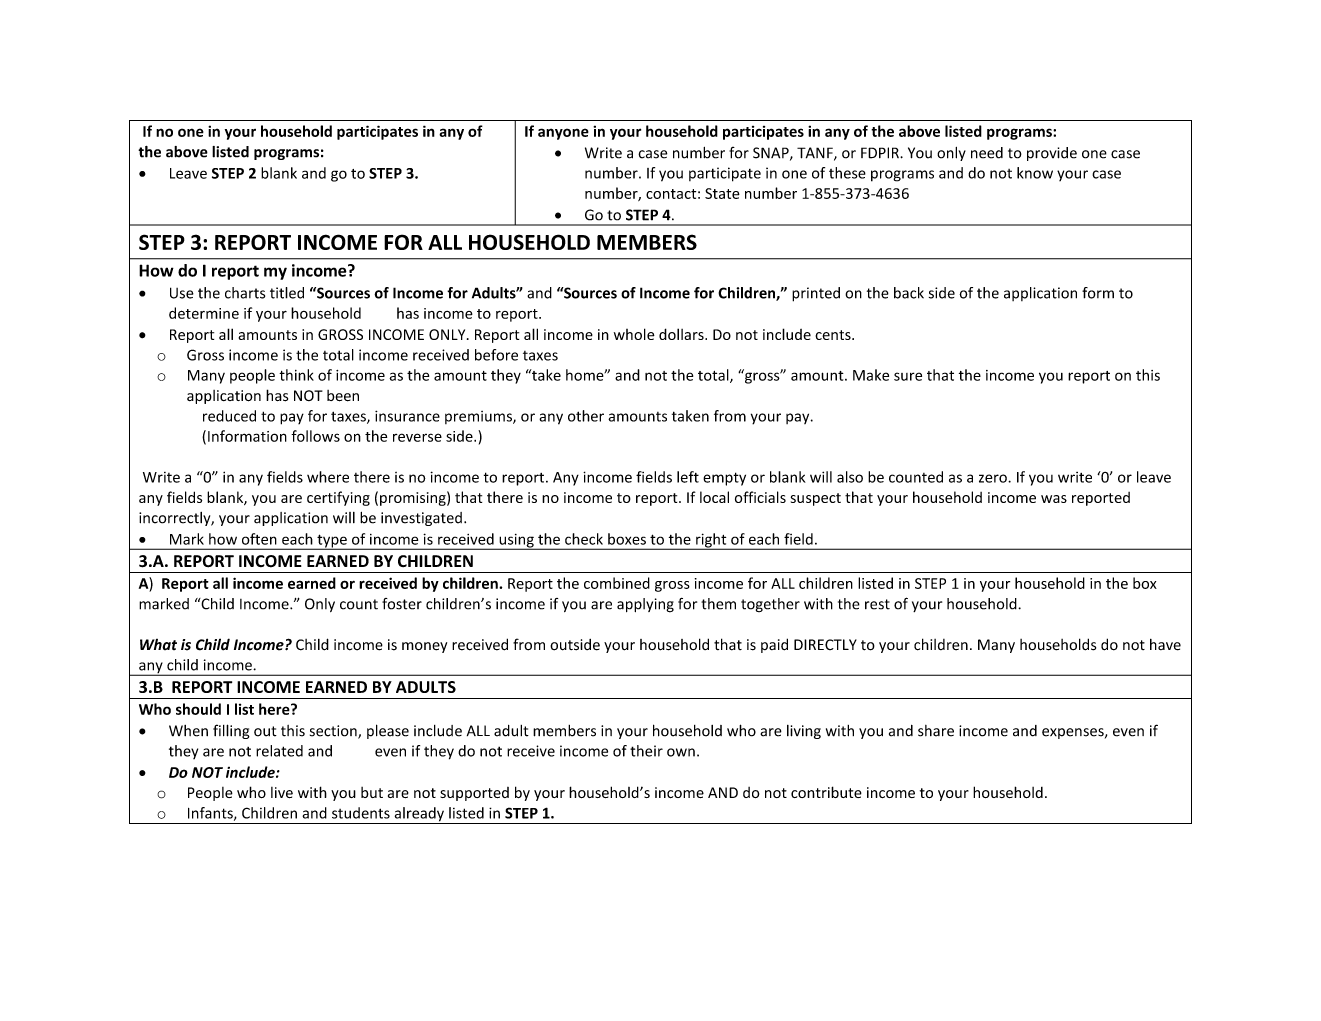  Describe the element at coordinates (722, 193) in the image. I see `State` at that location.
